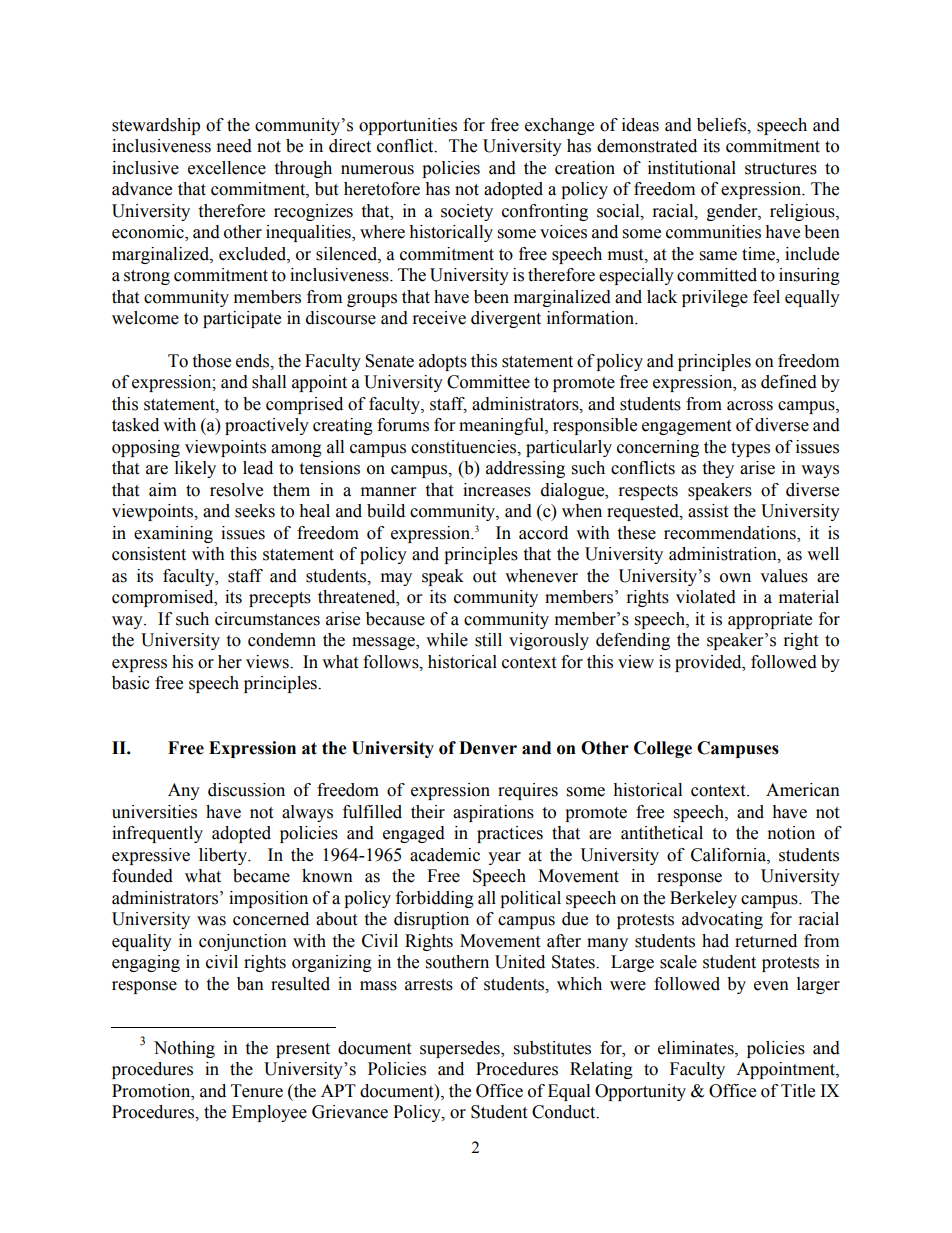  What do you see at coordinates (267, 619) in the document?
I see `circumstances` at bounding box center [267, 619].
